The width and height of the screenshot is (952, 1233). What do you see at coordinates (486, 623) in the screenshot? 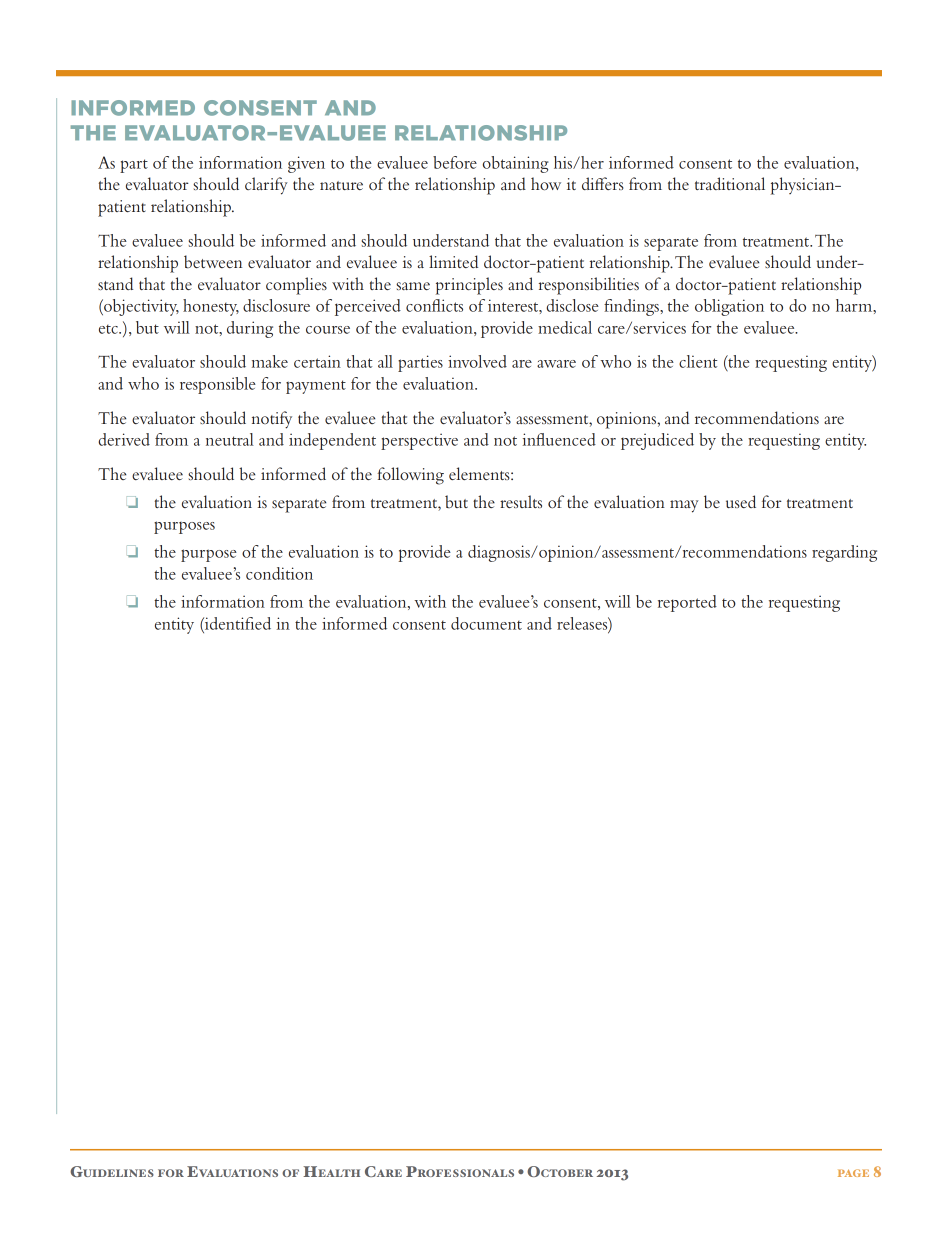
I see `document` at bounding box center [486, 623].
